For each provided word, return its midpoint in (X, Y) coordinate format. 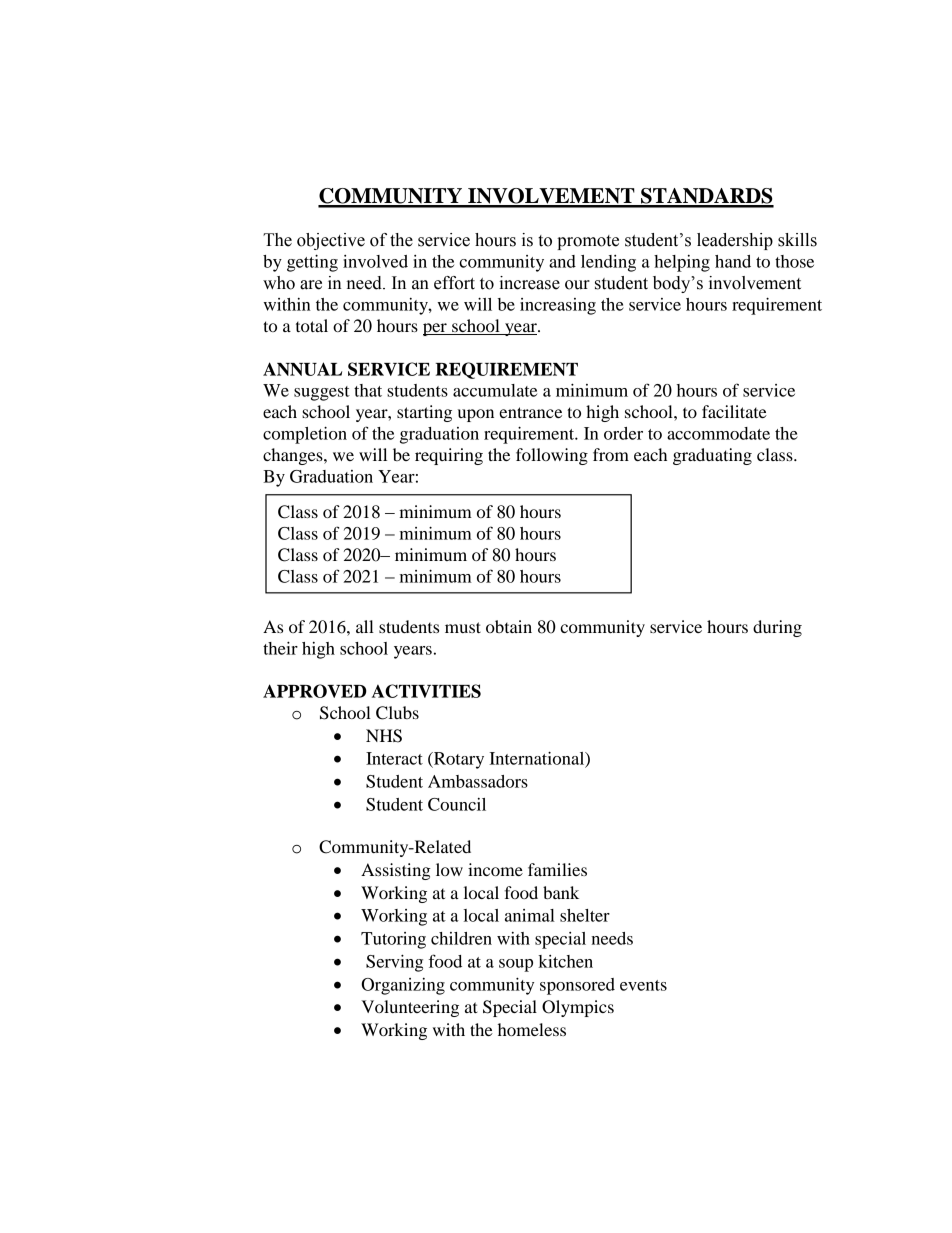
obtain (509, 626)
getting (312, 263)
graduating (712, 456)
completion (305, 435)
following (552, 456)
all (365, 626)
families (557, 869)
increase (529, 283)
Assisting (396, 871)
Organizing (403, 986)
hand (733, 261)
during (777, 628)
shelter (585, 915)
